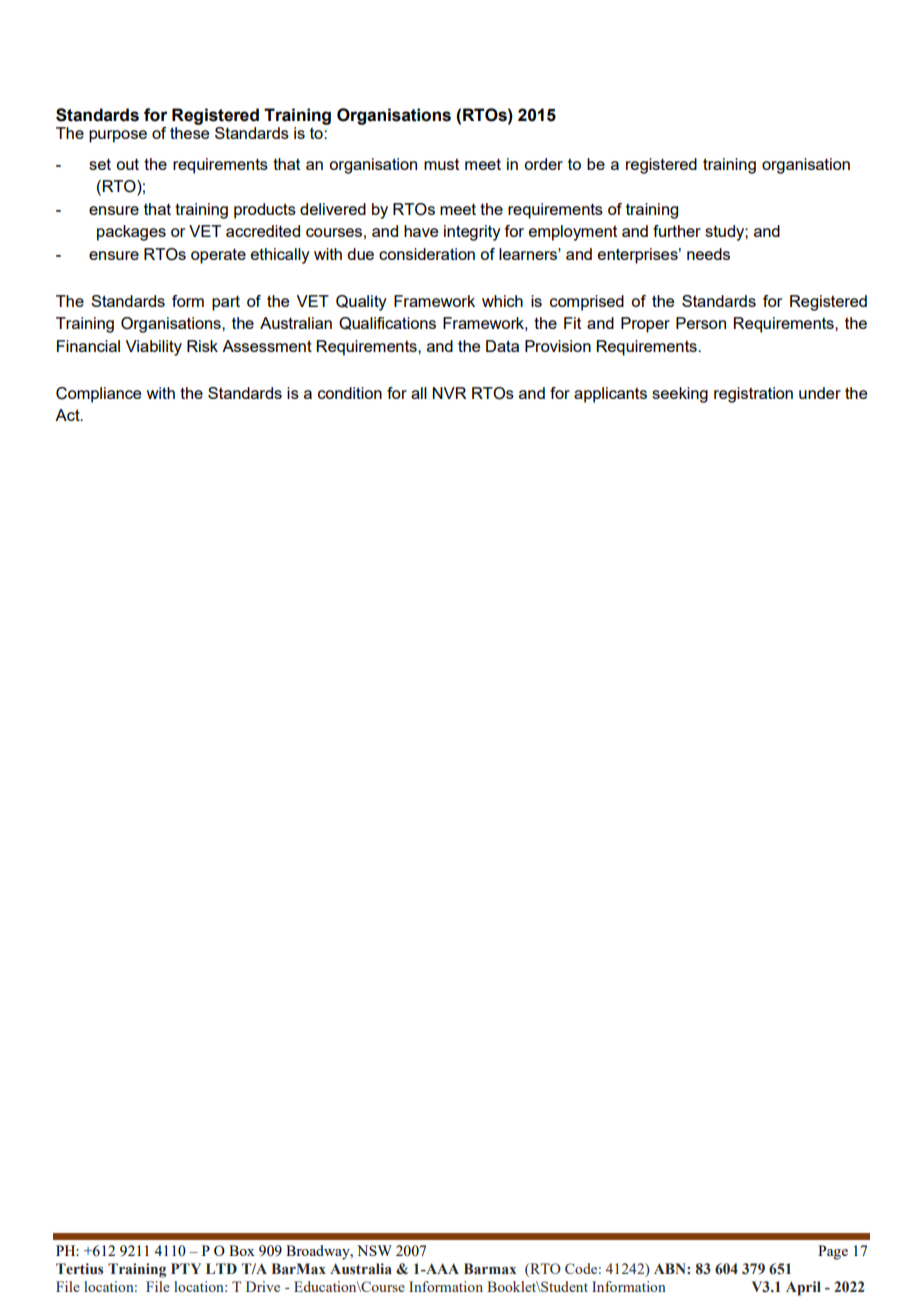 This document has width=924, height=1308. I want to click on condition, so click(350, 393).
